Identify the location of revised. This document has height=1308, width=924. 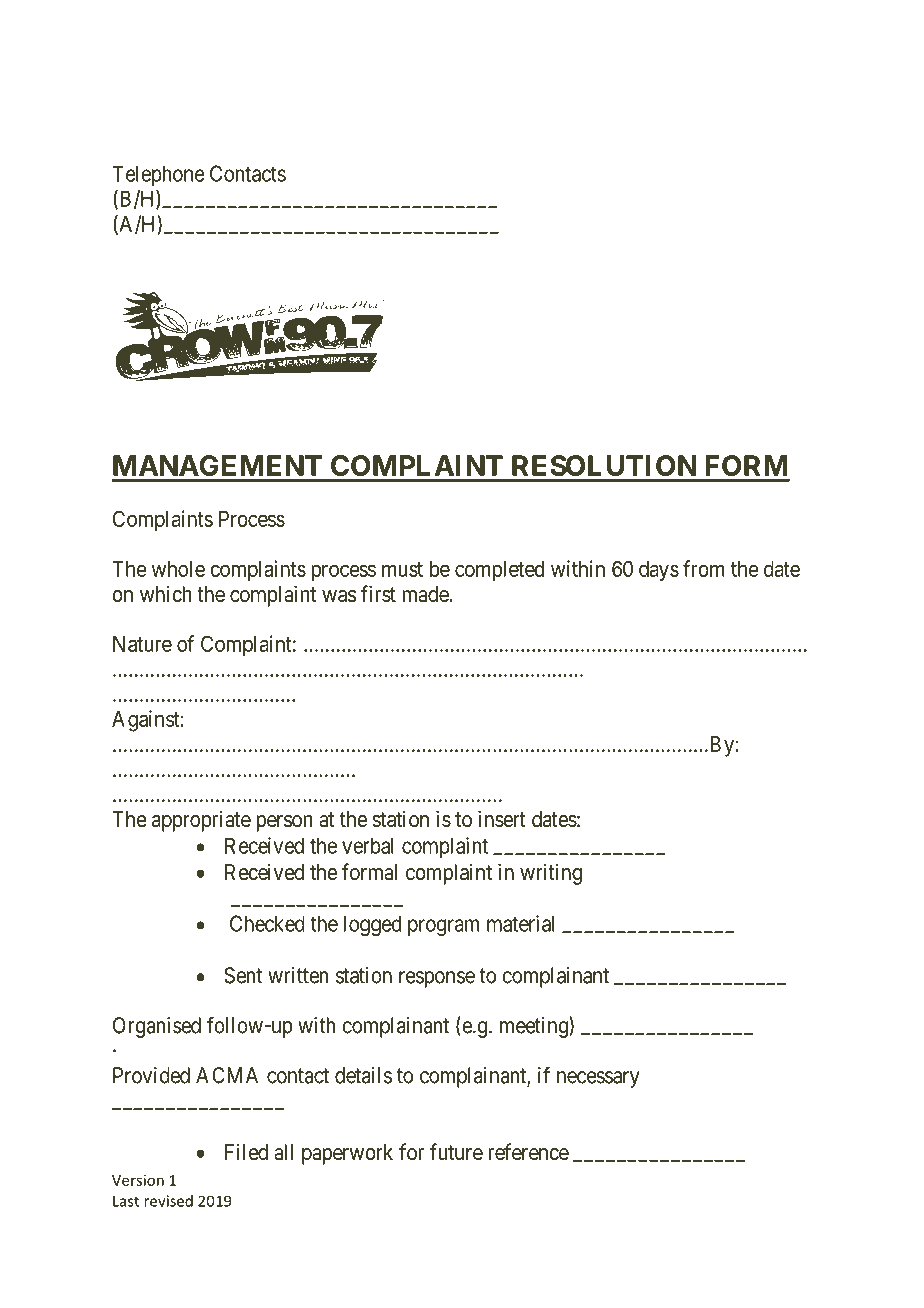
(168, 1201).
